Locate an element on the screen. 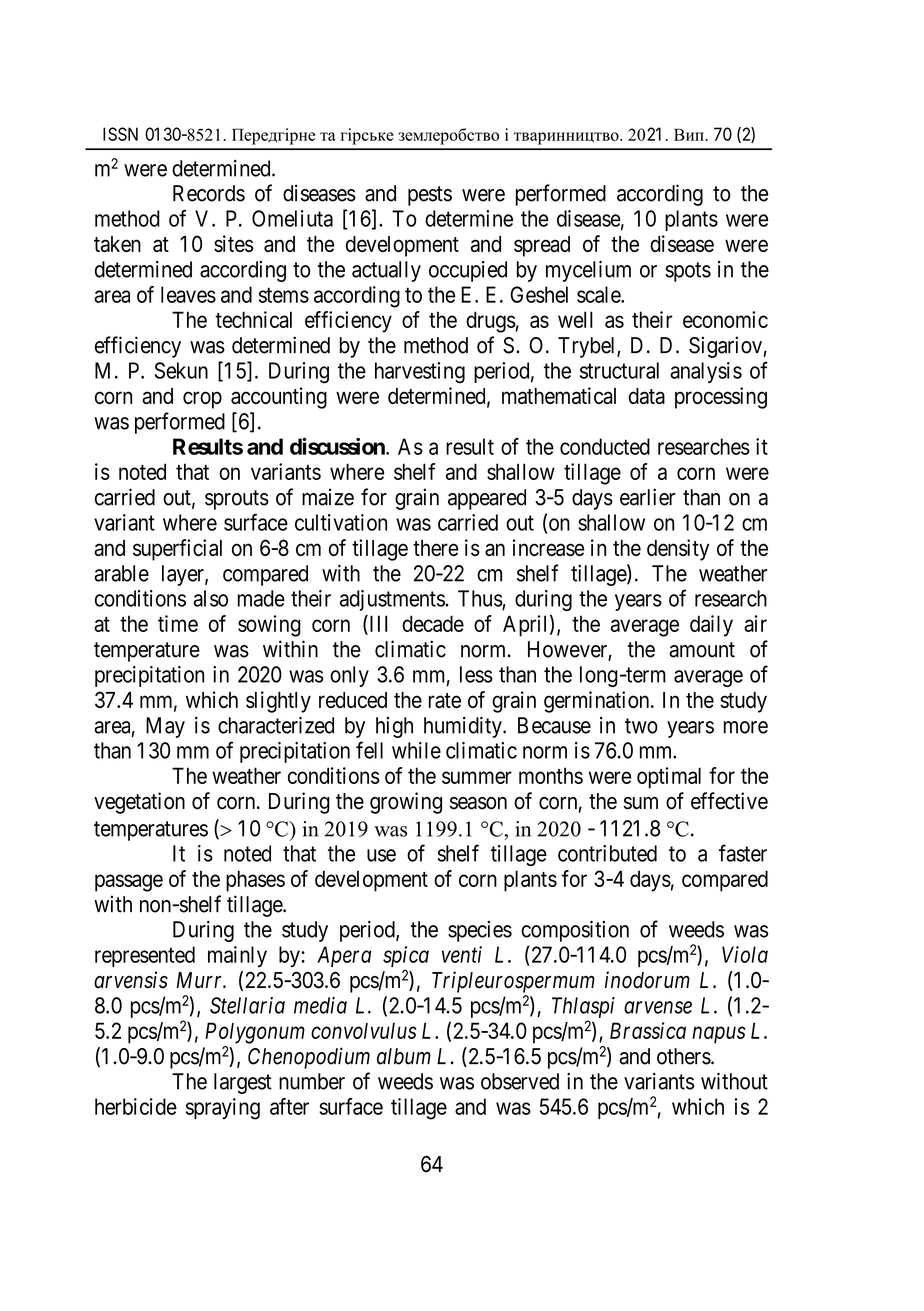  time is located at coordinates (178, 623).
